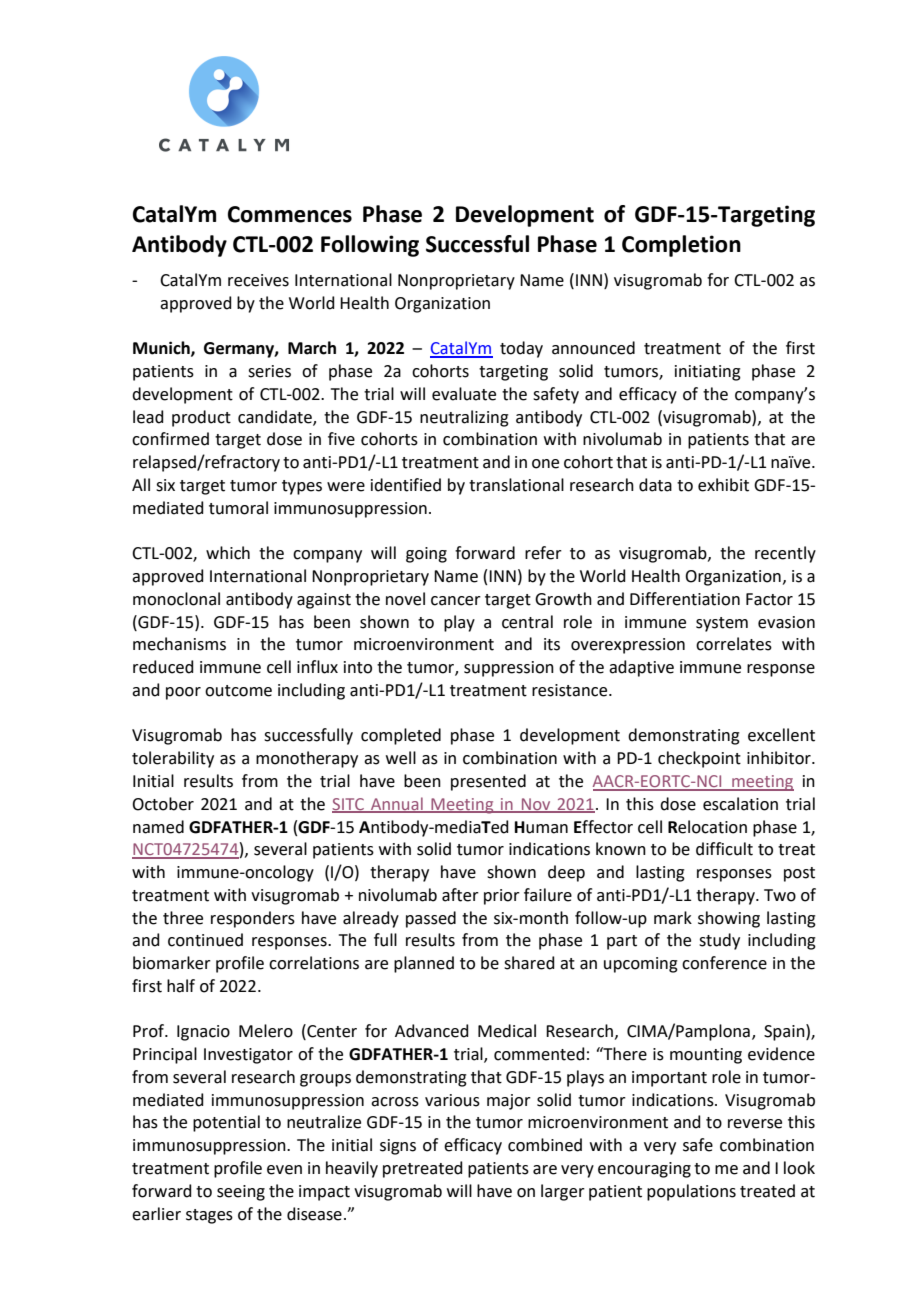  What do you see at coordinates (398, 1147) in the document?
I see `signs` at bounding box center [398, 1147].
